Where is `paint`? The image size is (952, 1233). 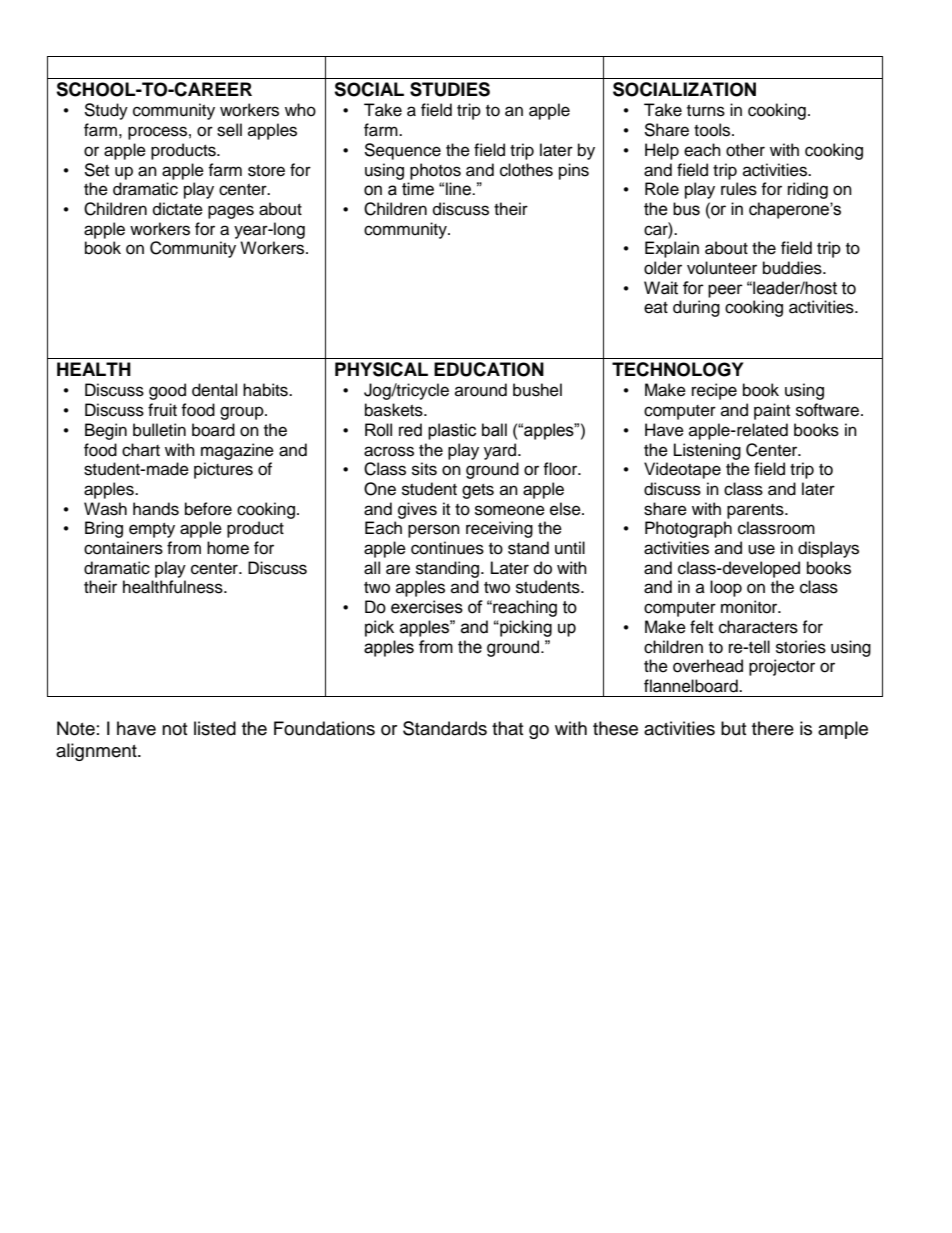
paint is located at coordinates (772, 411).
